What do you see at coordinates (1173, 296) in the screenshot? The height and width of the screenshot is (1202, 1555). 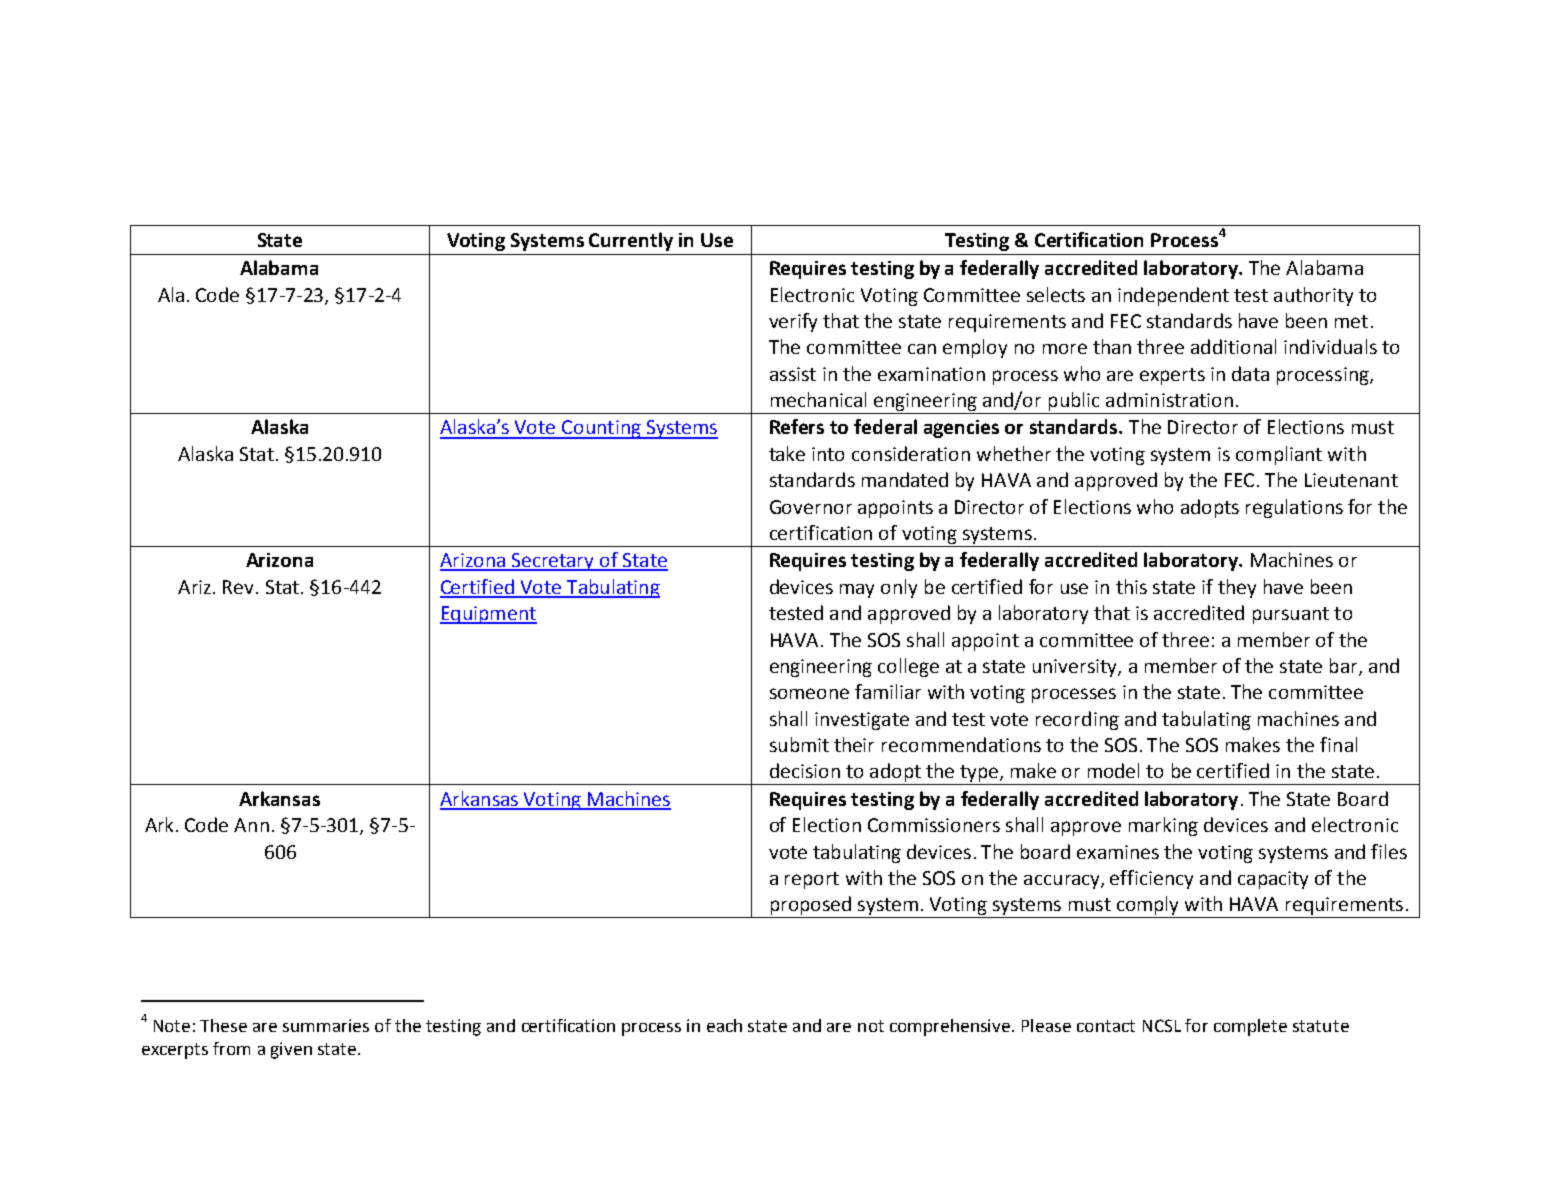 I see `independent` at bounding box center [1173, 296].
